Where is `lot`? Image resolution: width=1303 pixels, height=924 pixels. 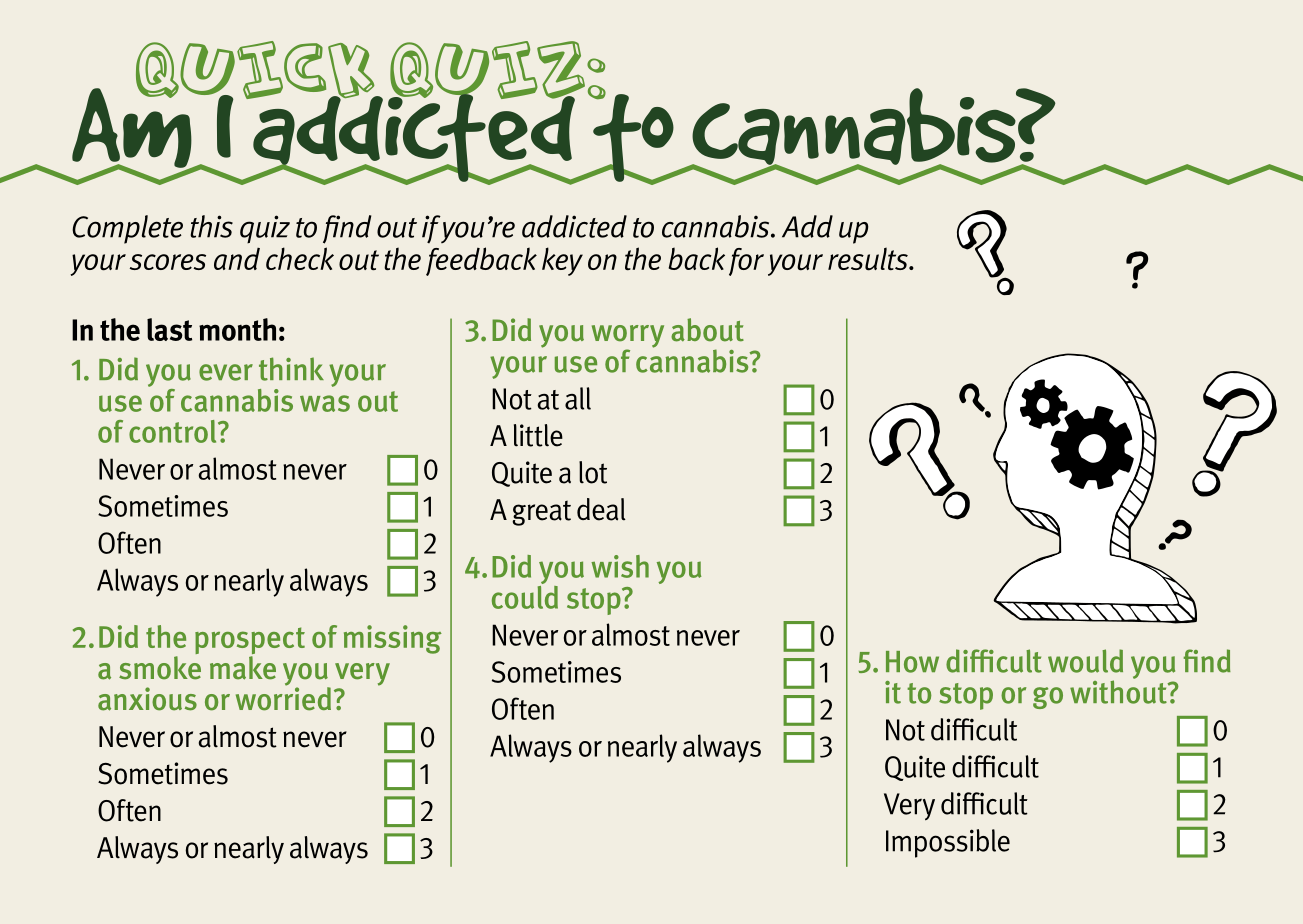
lot is located at coordinates (593, 472).
